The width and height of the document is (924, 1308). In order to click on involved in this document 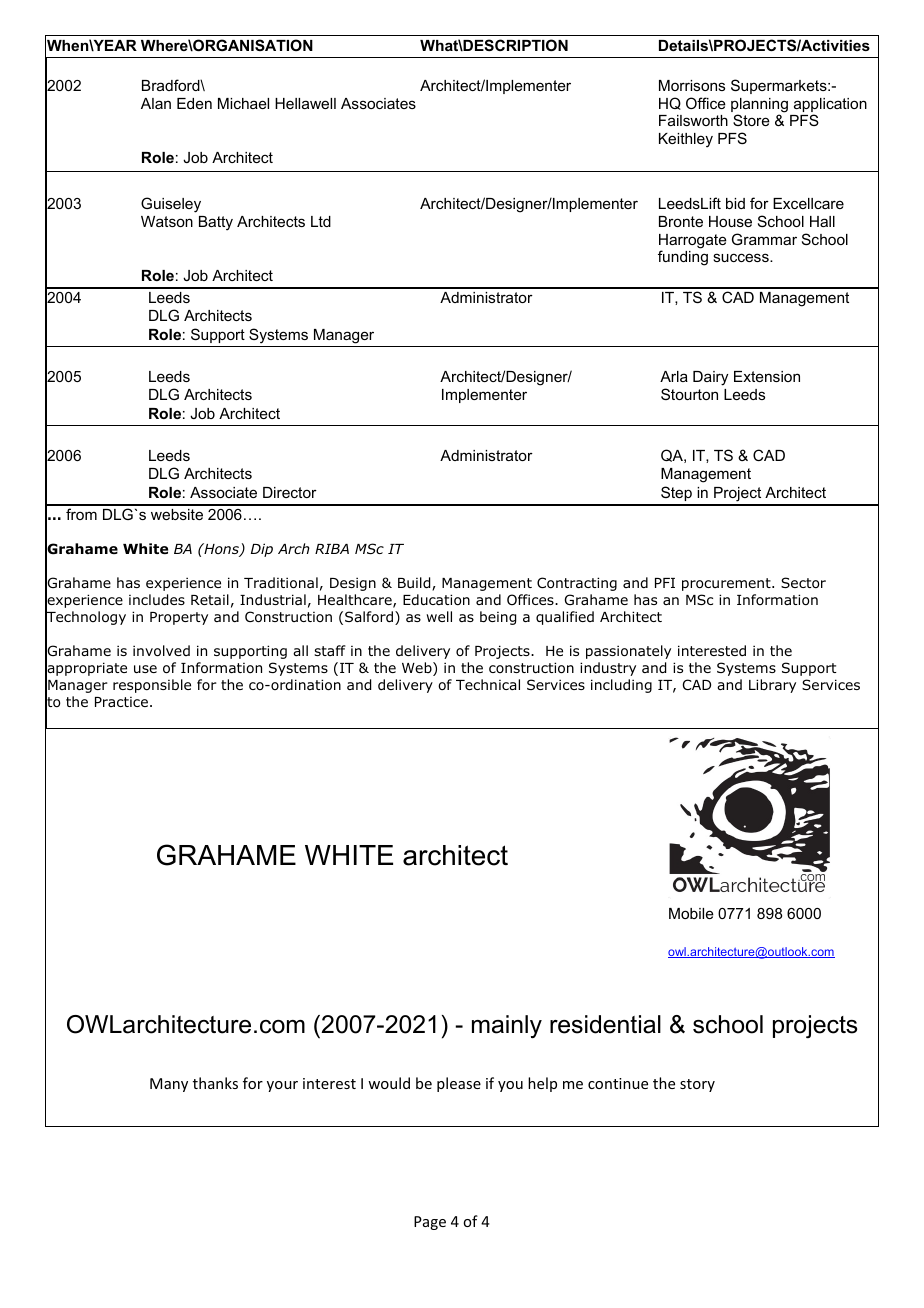, I will do `click(161, 651)`.
